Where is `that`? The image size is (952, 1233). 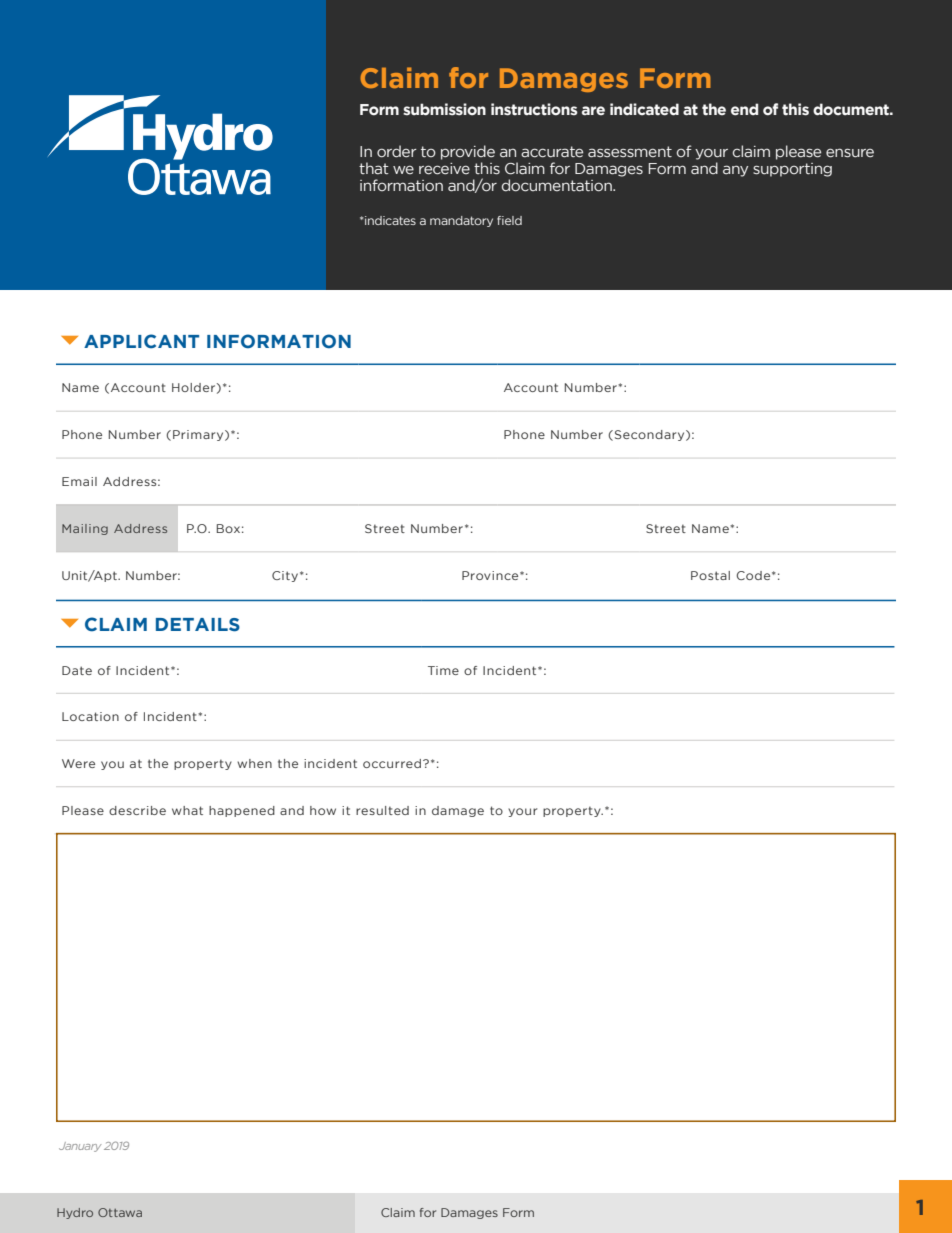 that is located at coordinates (374, 168).
